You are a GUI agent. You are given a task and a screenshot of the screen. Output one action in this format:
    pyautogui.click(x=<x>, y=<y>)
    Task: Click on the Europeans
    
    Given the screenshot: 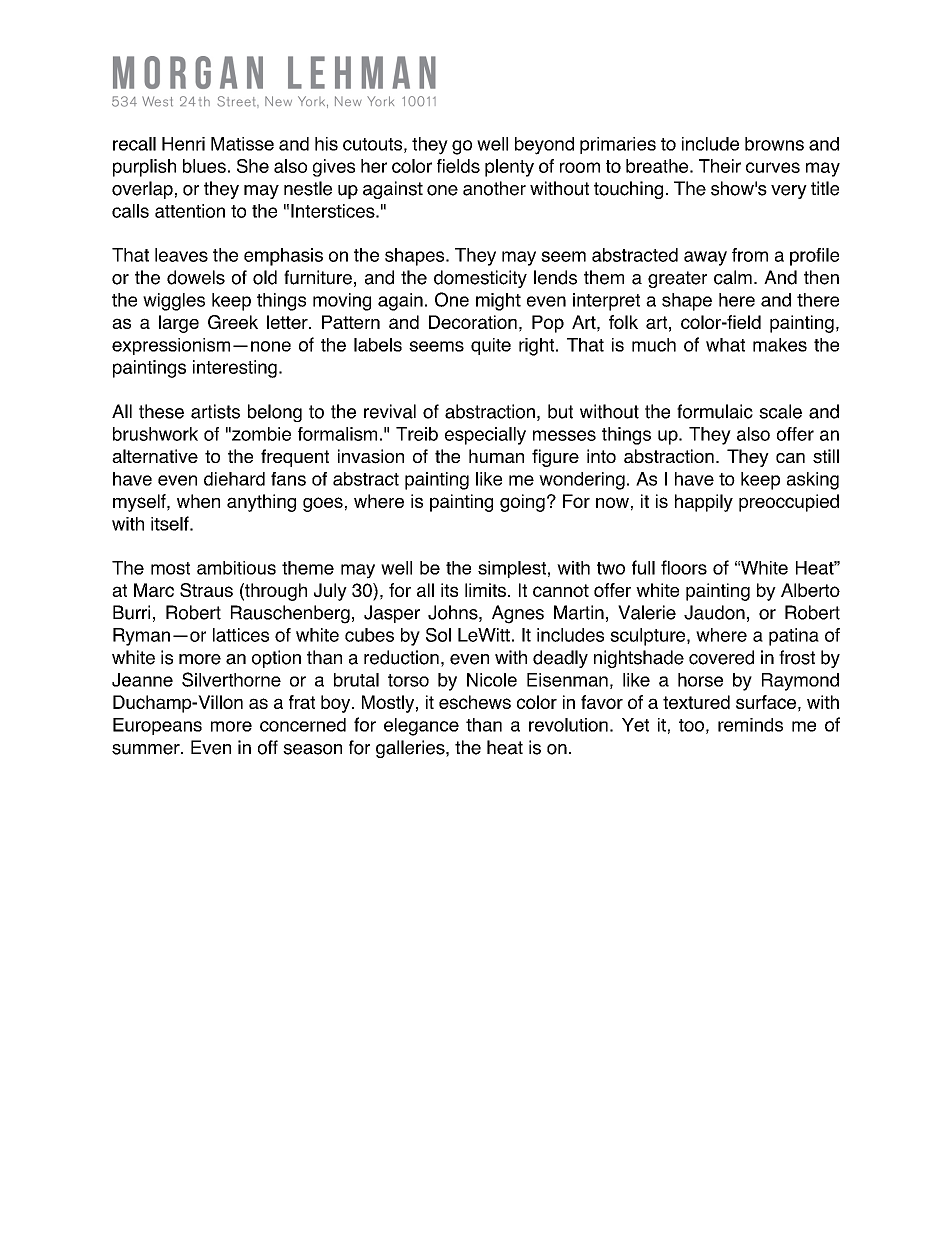 What is the action you would take?
    pyautogui.click(x=157, y=726)
